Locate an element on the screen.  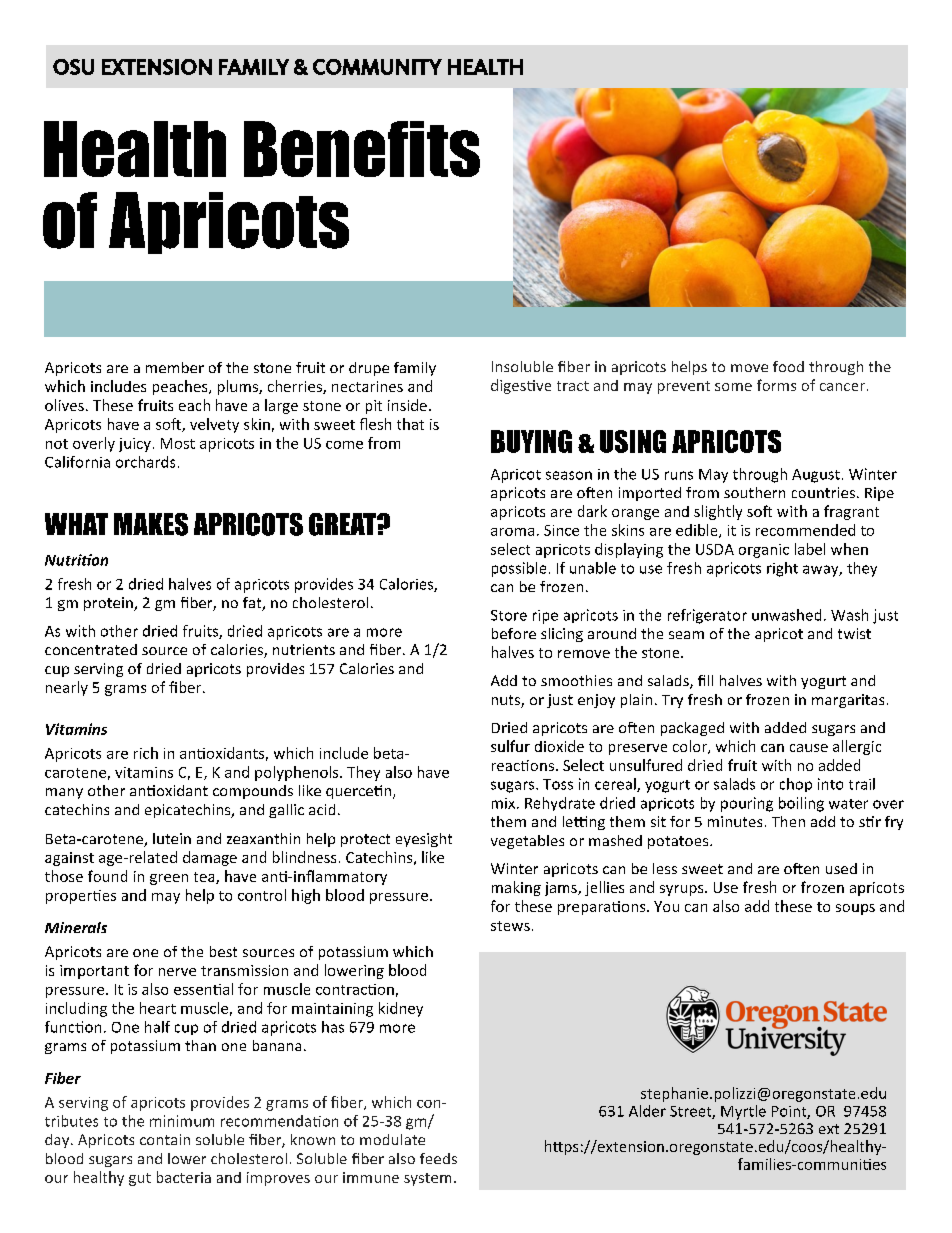
COMMUNITY is located at coordinates (377, 67).
